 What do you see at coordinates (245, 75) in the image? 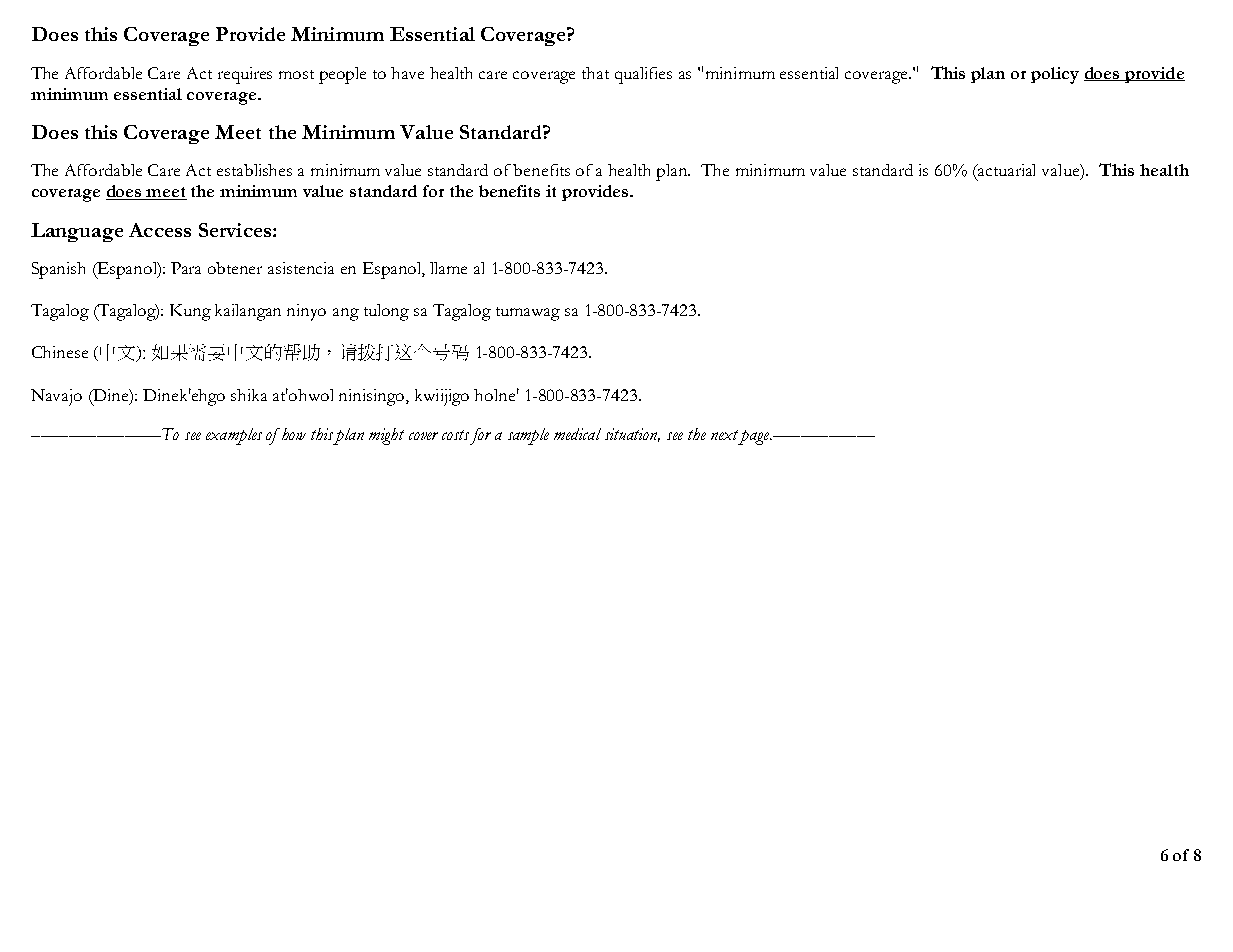
I see `requires` at bounding box center [245, 75].
